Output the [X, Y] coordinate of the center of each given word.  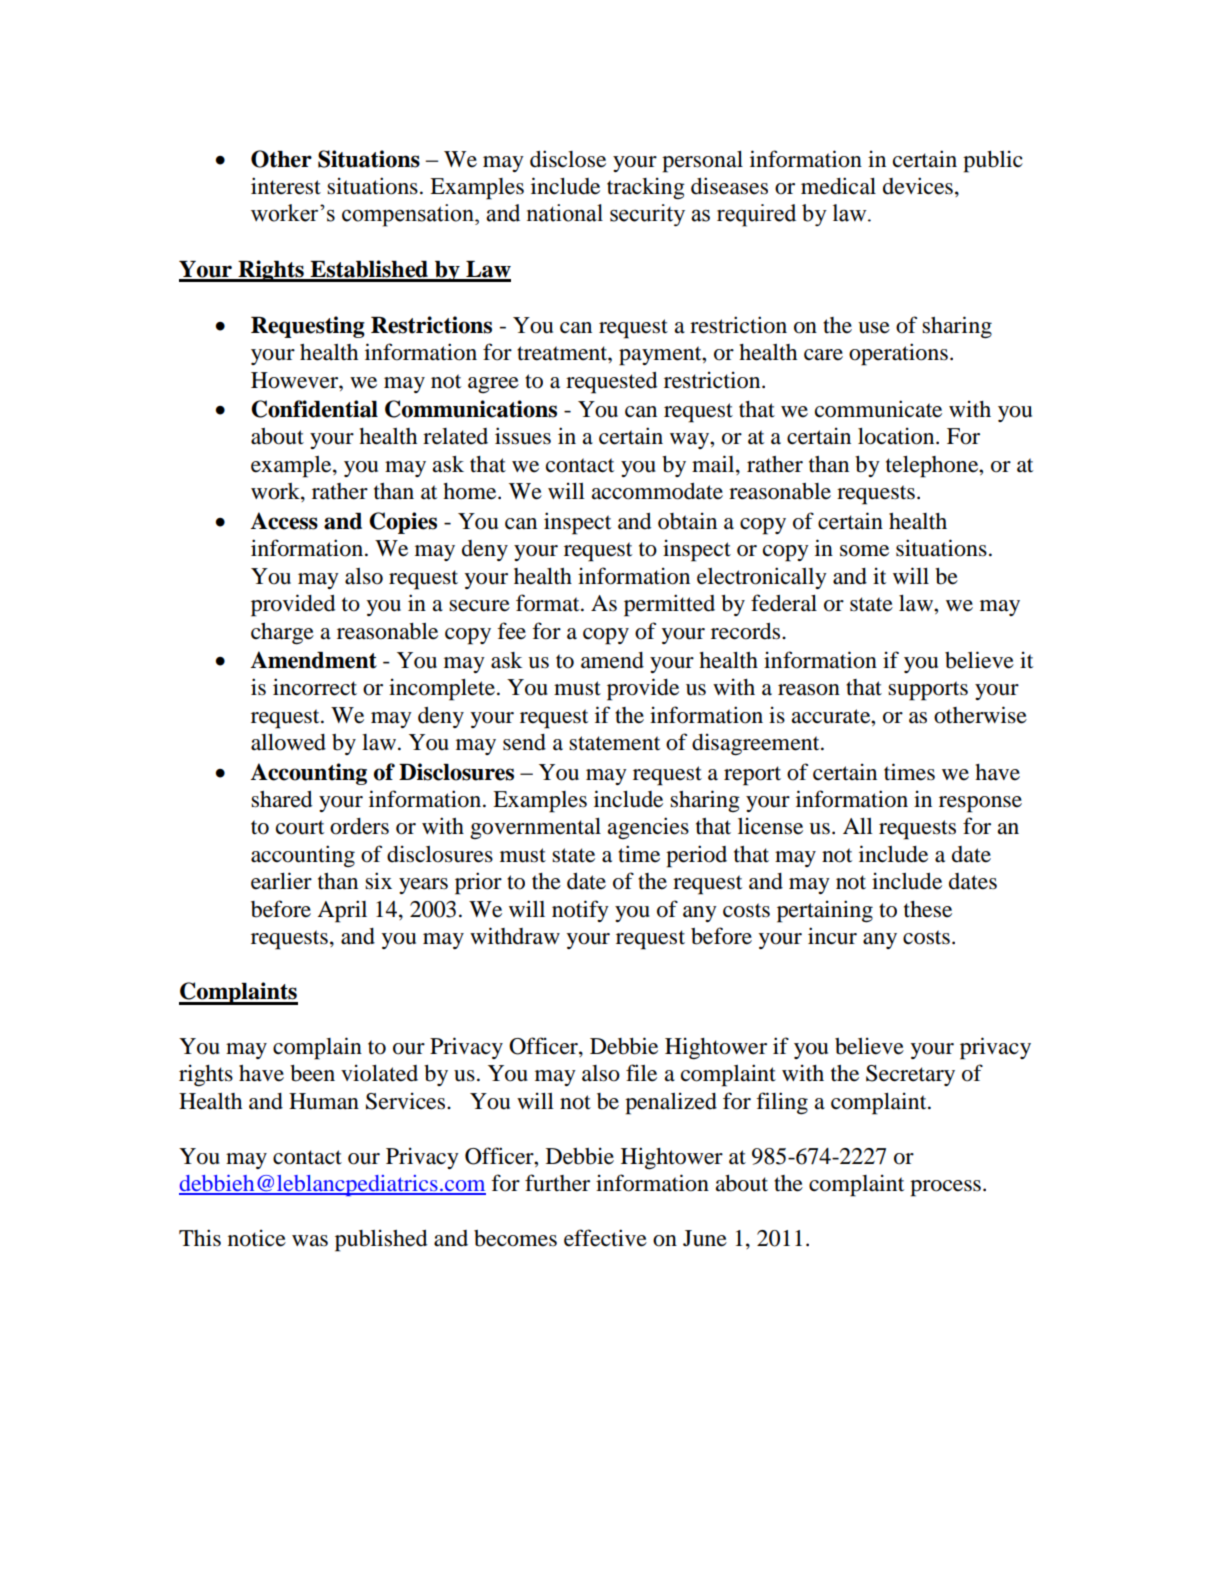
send [524, 742]
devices [918, 186]
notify [580, 911]
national [565, 213]
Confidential [314, 409]
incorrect [315, 687]
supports [928, 691]
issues [523, 436]
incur [832, 936]
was [310, 1241]
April [342, 911]
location [897, 436]
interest [286, 186]
